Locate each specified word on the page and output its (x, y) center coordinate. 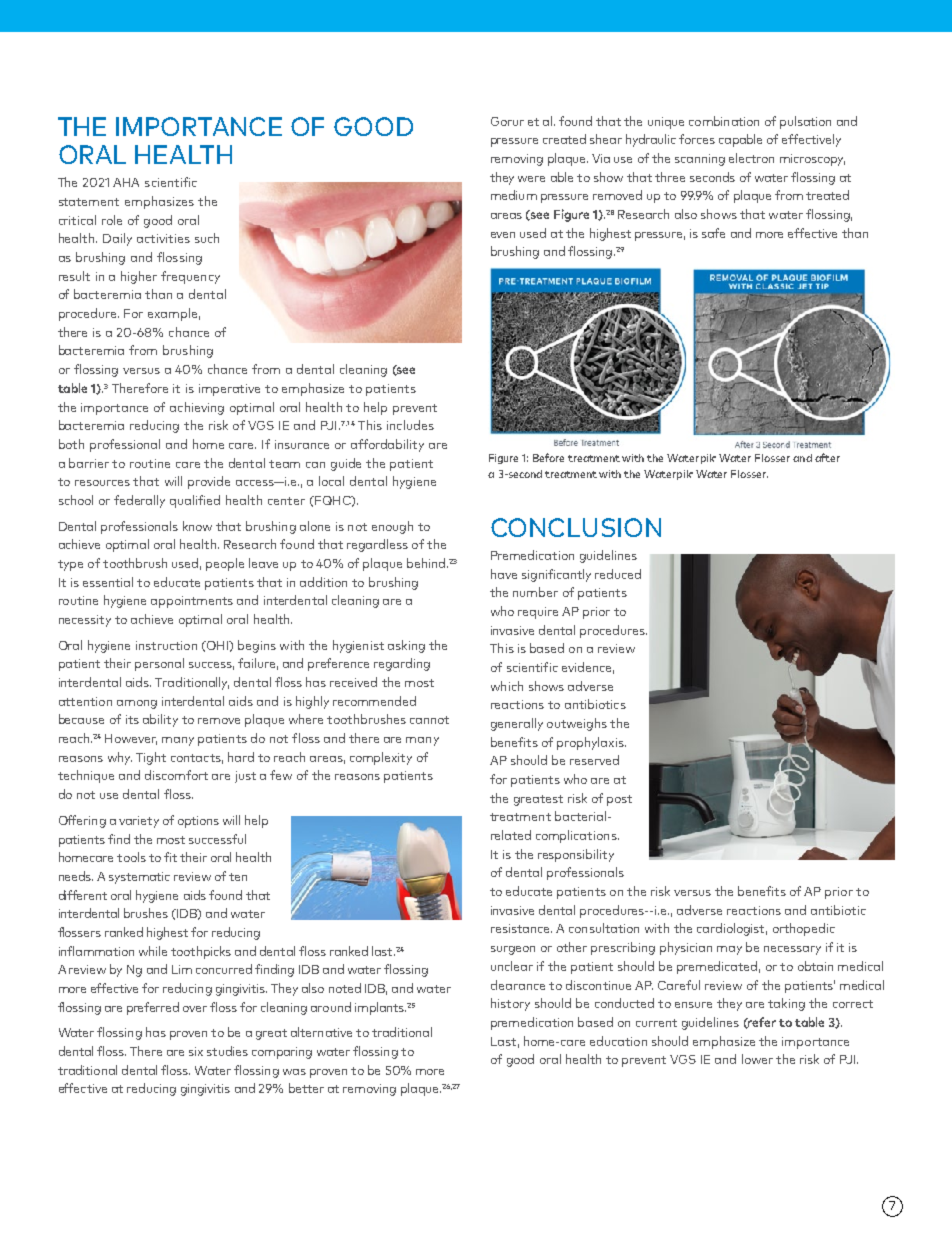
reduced (618, 574)
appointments (192, 602)
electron (751, 158)
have (504, 574)
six (196, 1051)
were (531, 179)
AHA (126, 182)
